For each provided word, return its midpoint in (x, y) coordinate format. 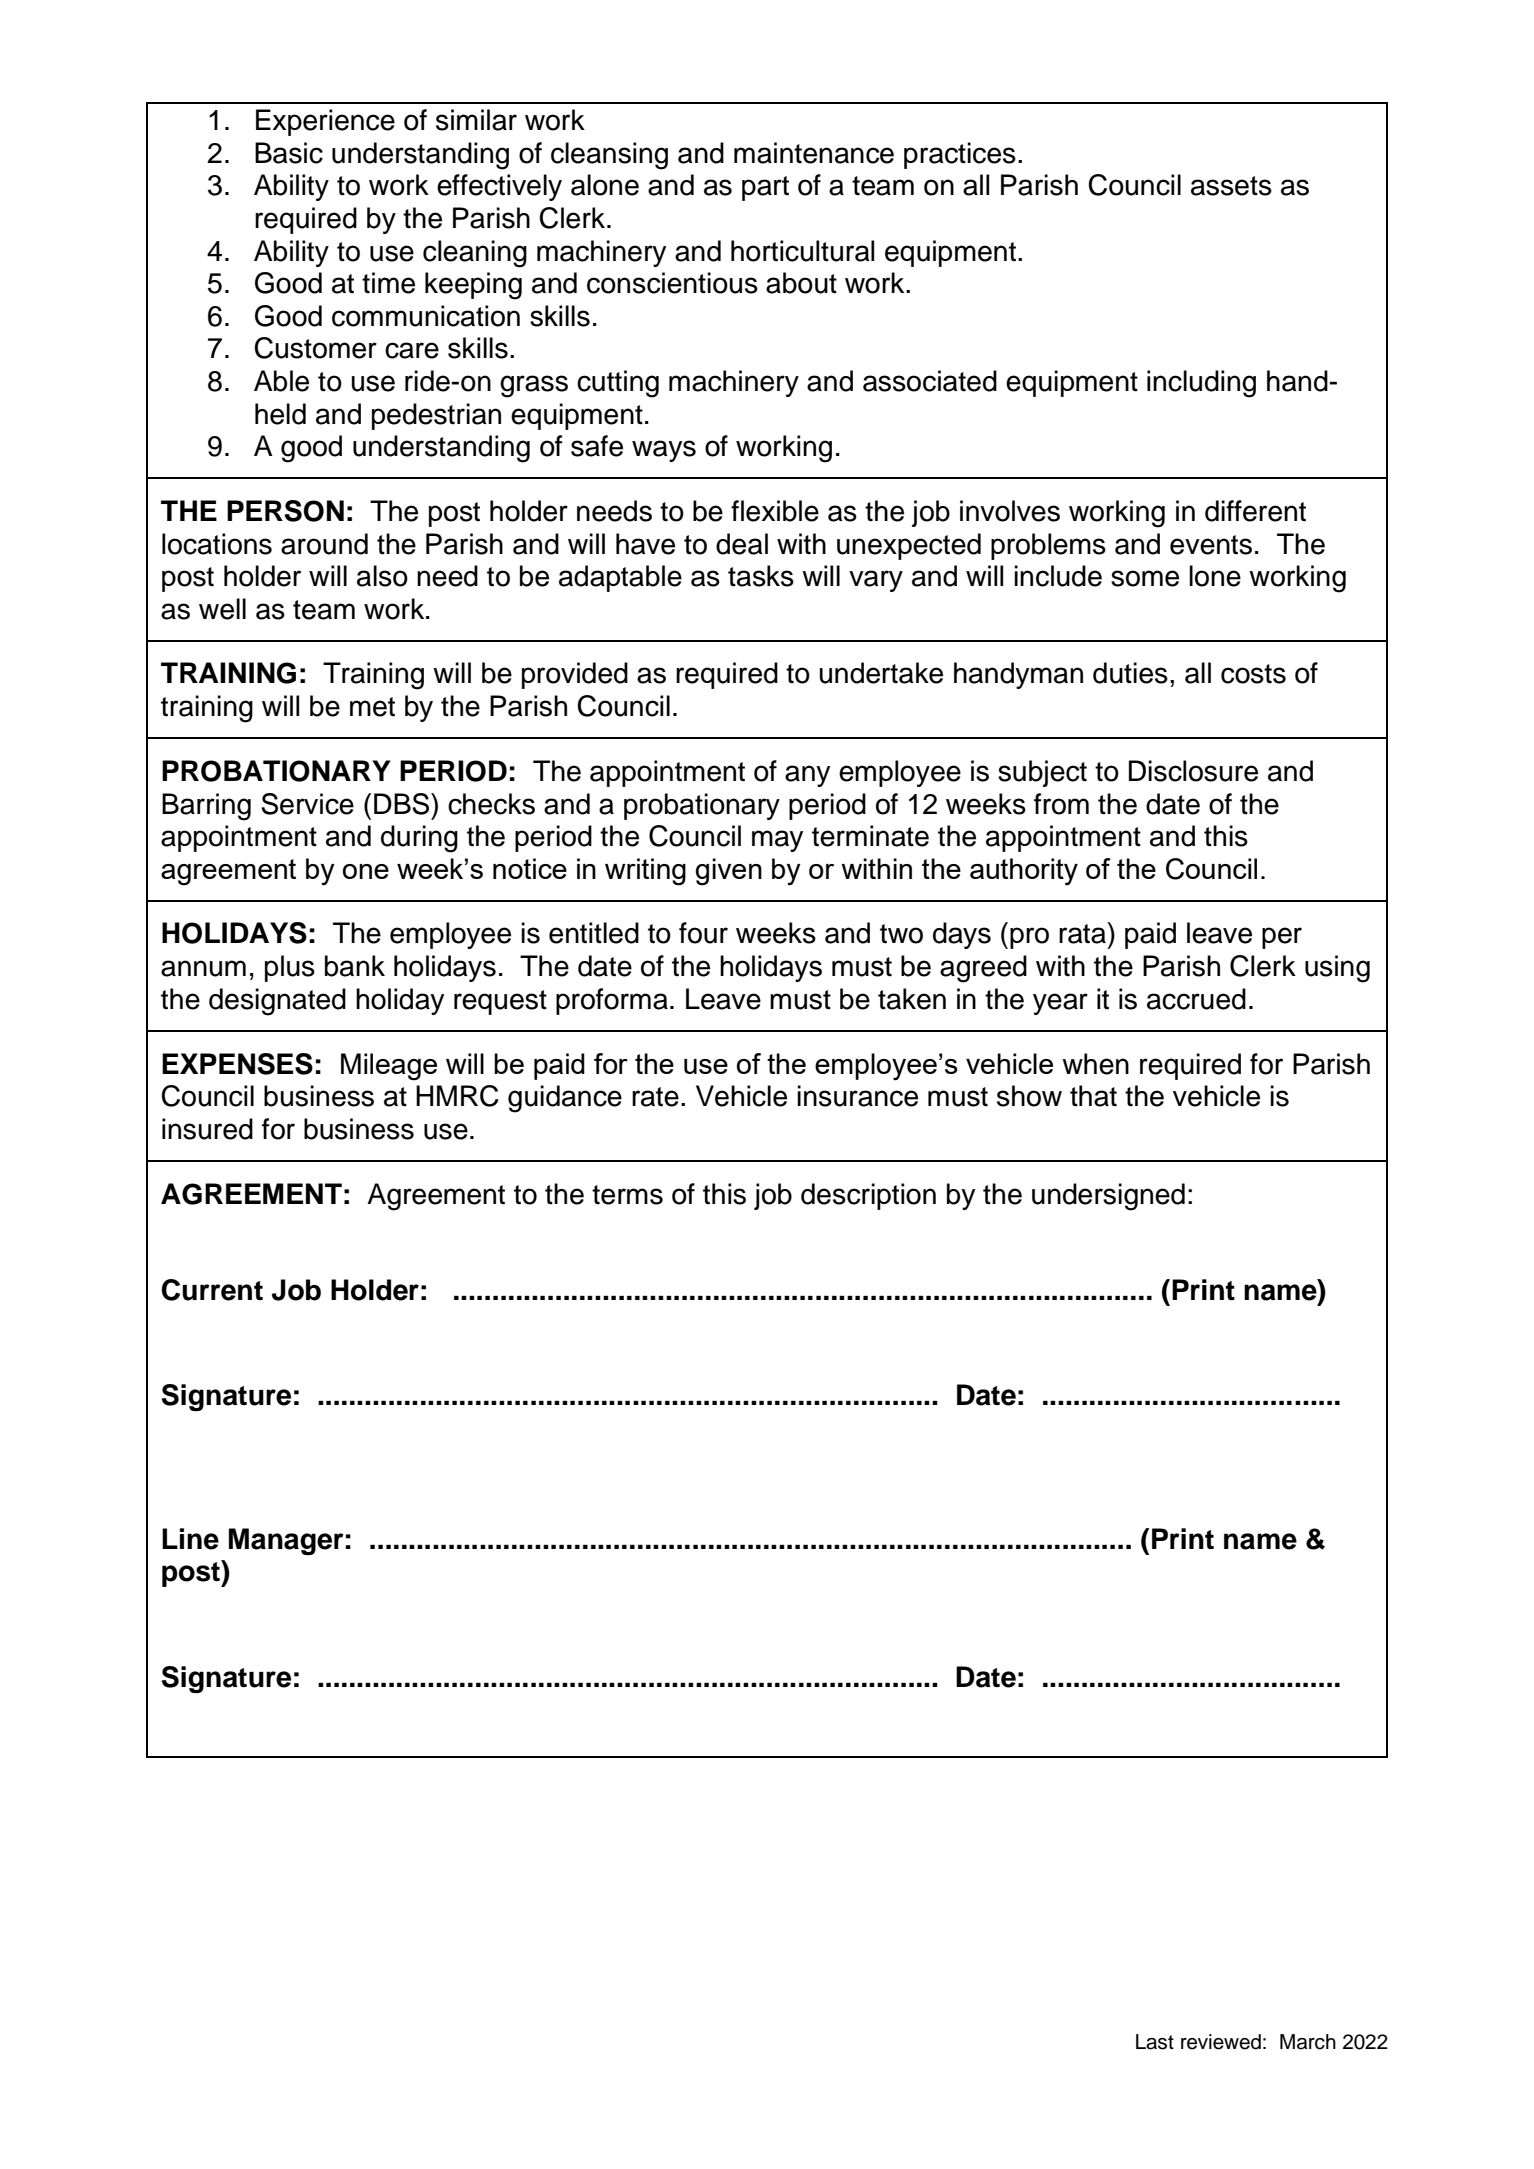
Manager (286, 1541)
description (868, 1196)
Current (212, 1290)
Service (307, 804)
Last (1155, 2042)
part (765, 188)
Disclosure (1193, 771)
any (807, 776)
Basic (289, 153)
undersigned (1108, 1197)
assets (1231, 186)
